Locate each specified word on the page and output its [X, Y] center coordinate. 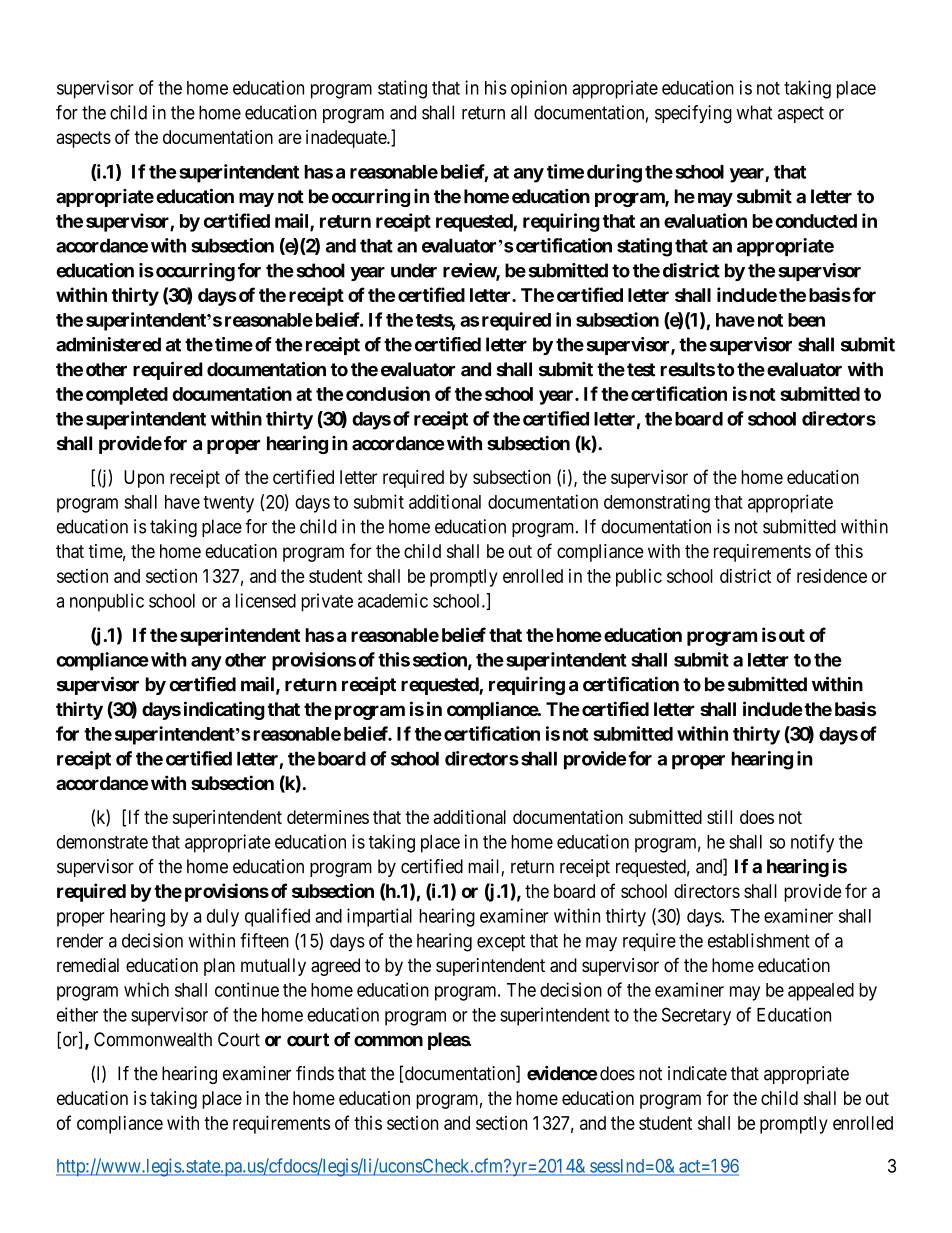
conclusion [388, 393]
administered [108, 344]
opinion [539, 89]
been [806, 320]
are [290, 138]
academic [393, 600]
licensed [266, 600]
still [719, 817]
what [754, 112]
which [146, 989]
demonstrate [102, 842]
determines [328, 817]
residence [832, 576]
